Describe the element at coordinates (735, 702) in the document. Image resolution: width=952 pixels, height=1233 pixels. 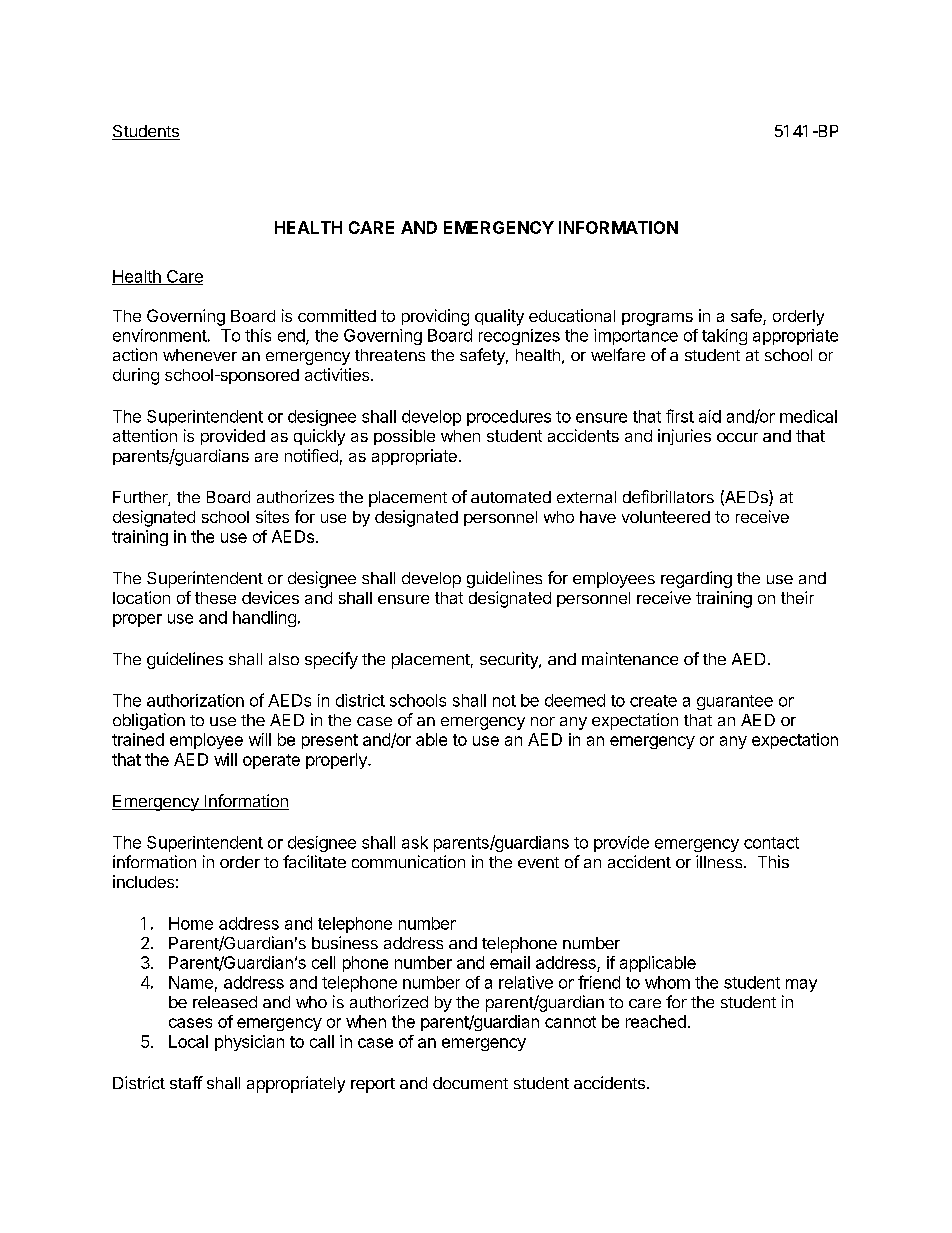
I see `guarantee` at that location.
